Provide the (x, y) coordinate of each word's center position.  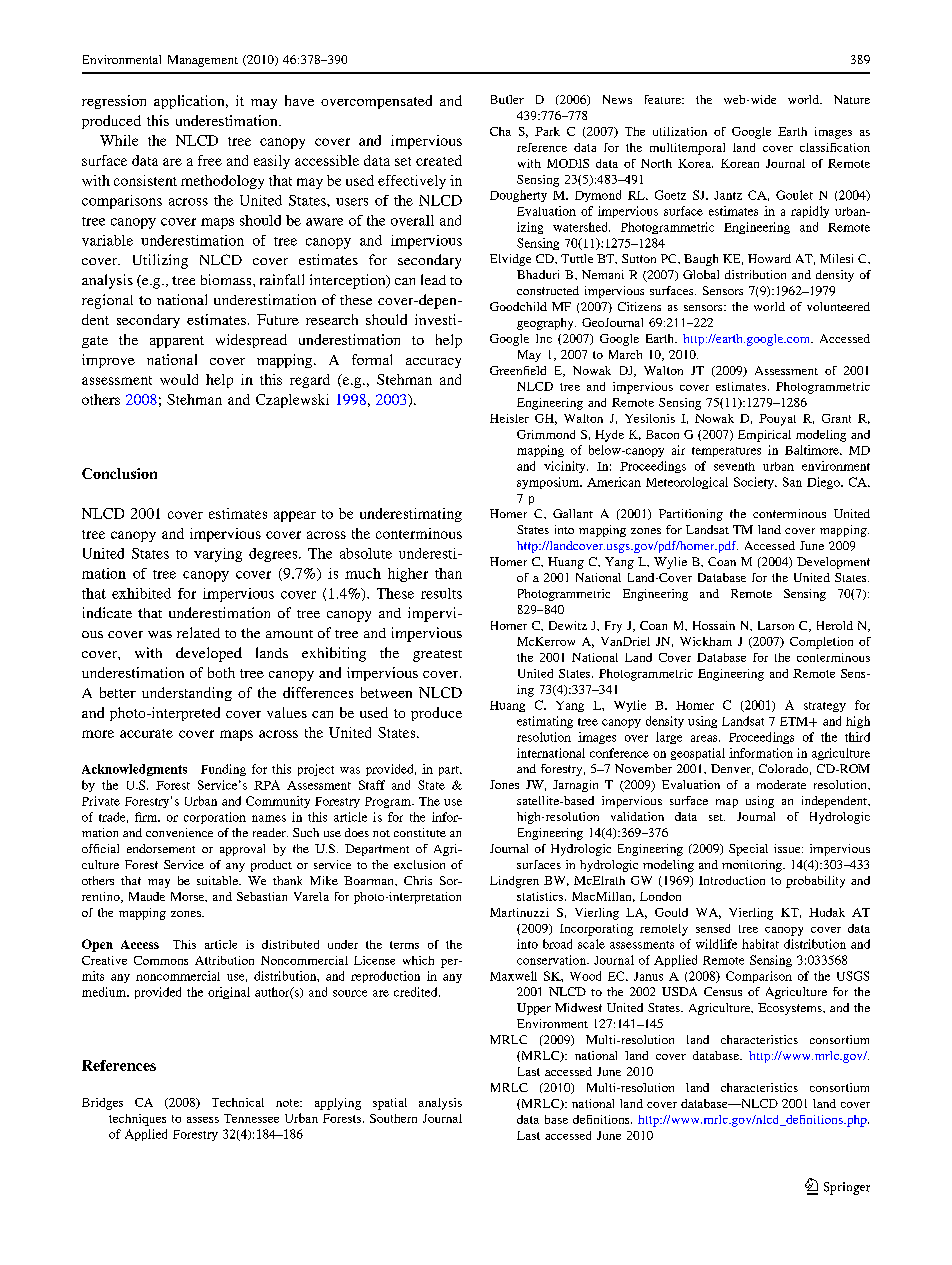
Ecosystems (791, 1009)
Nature (852, 99)
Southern (393, 1118)
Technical (238, 1102)
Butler (507, 99)
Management (203, 61)
